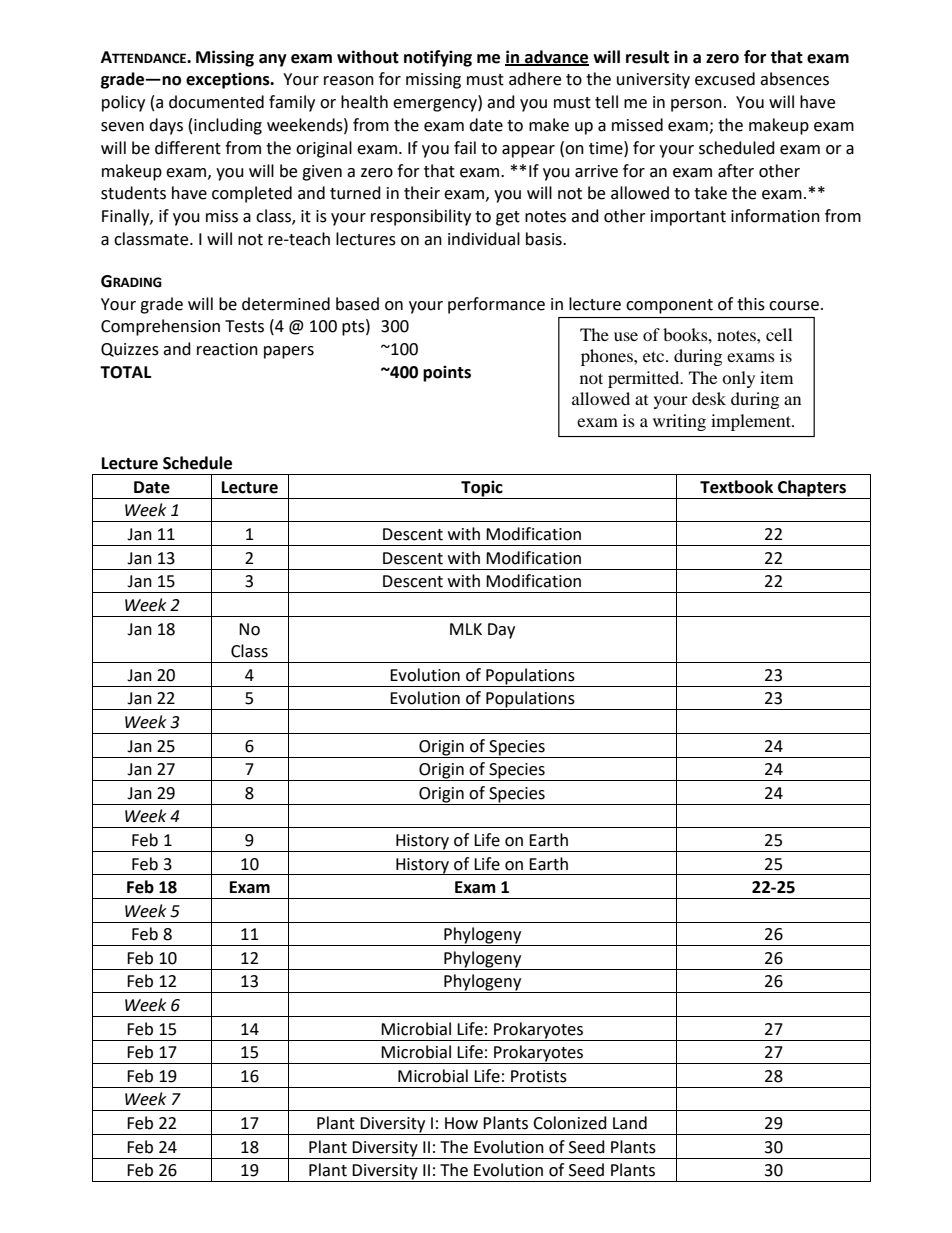 The width and height of the screenshot is (952, 1233). What do you see at coordinates (466, 629) in the screenshot?
I see `MLK` at bounding box center [466, 629].
